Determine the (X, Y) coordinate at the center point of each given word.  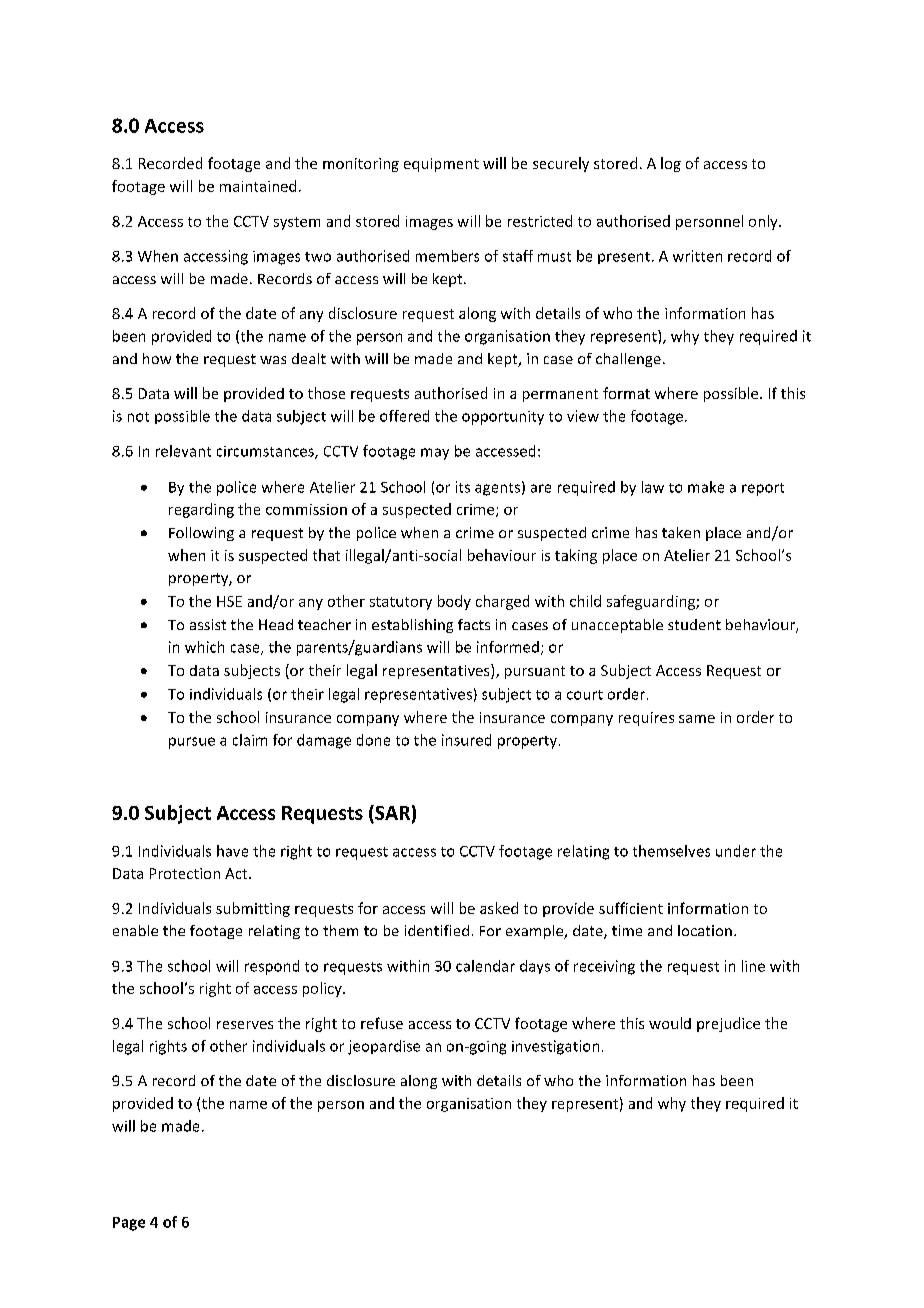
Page (129, 1224)
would (670, 1023)
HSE (229, 601)
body (454, 602)
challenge (628, 360)
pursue (192, 743)
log (671, 164)
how (157, 358)
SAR (391, 814)
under (736, 851)
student (694, 624)
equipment (441, 165)
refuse (382, 1023)
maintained (258, 186)
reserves (245, 1025)
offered (404, 416)
